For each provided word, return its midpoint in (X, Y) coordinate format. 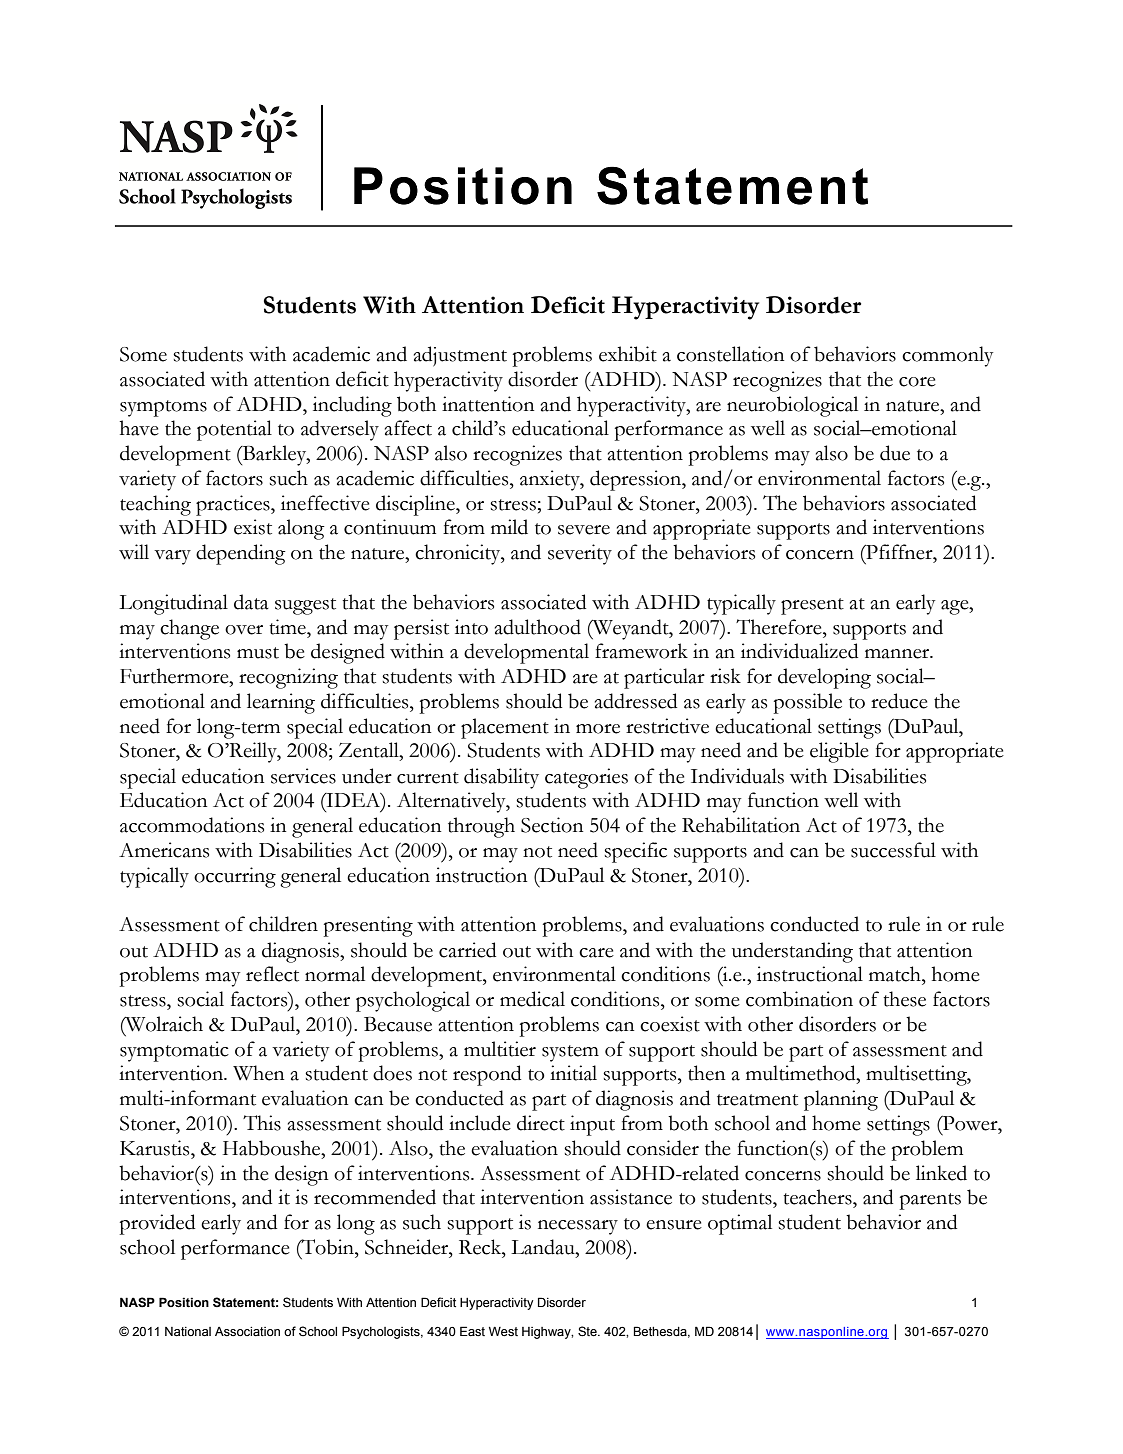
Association (247, 1331)
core (917, 382)
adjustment (460, 356)
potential (234, 430)
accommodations (192, 825)
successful (893, 850)
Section (552, 825)
